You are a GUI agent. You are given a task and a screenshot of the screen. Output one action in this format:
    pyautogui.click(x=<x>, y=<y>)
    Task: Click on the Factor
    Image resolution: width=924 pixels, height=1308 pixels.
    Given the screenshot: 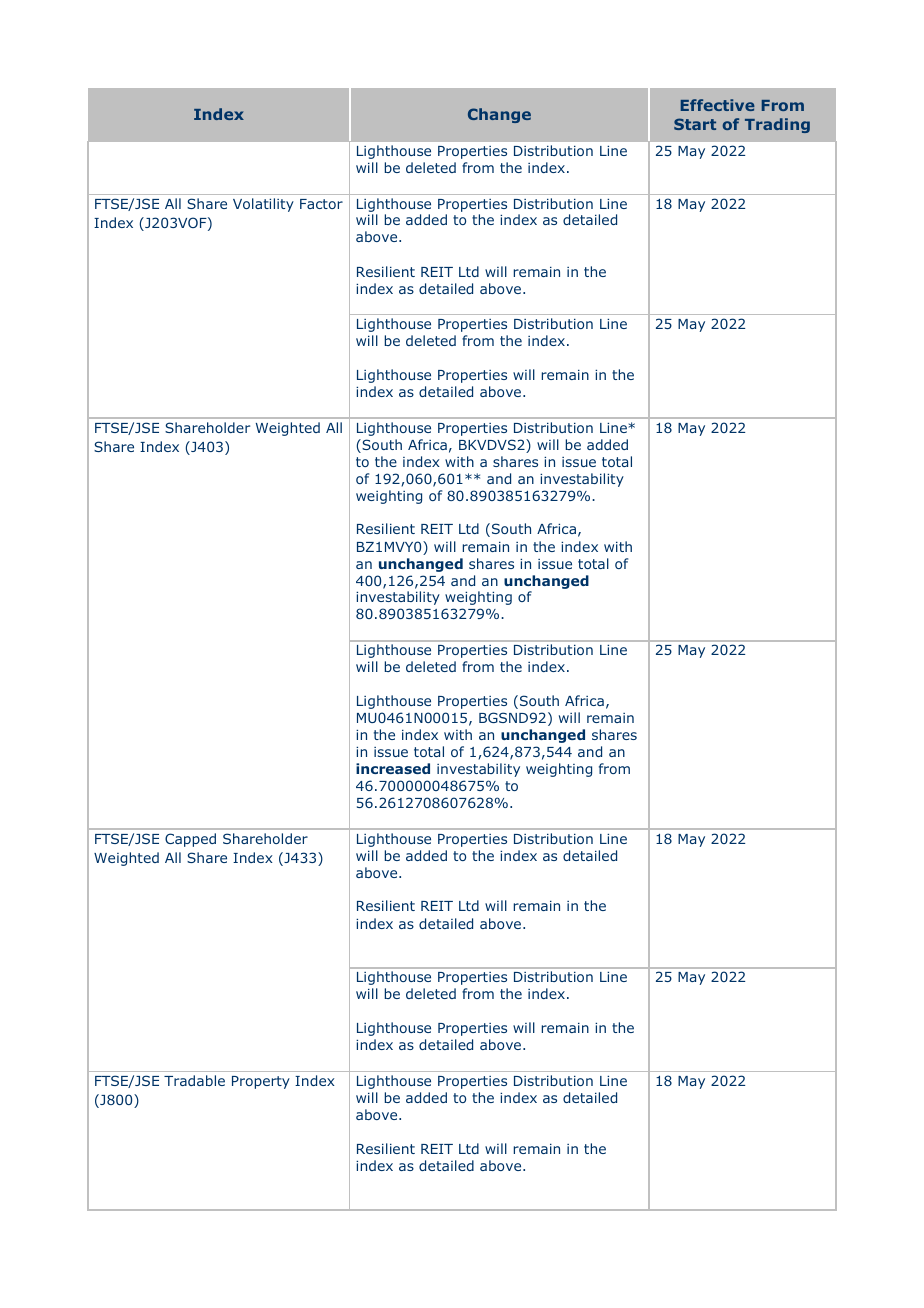 What is the action you would take?
    pyautogui.click(x=321, y=204)
